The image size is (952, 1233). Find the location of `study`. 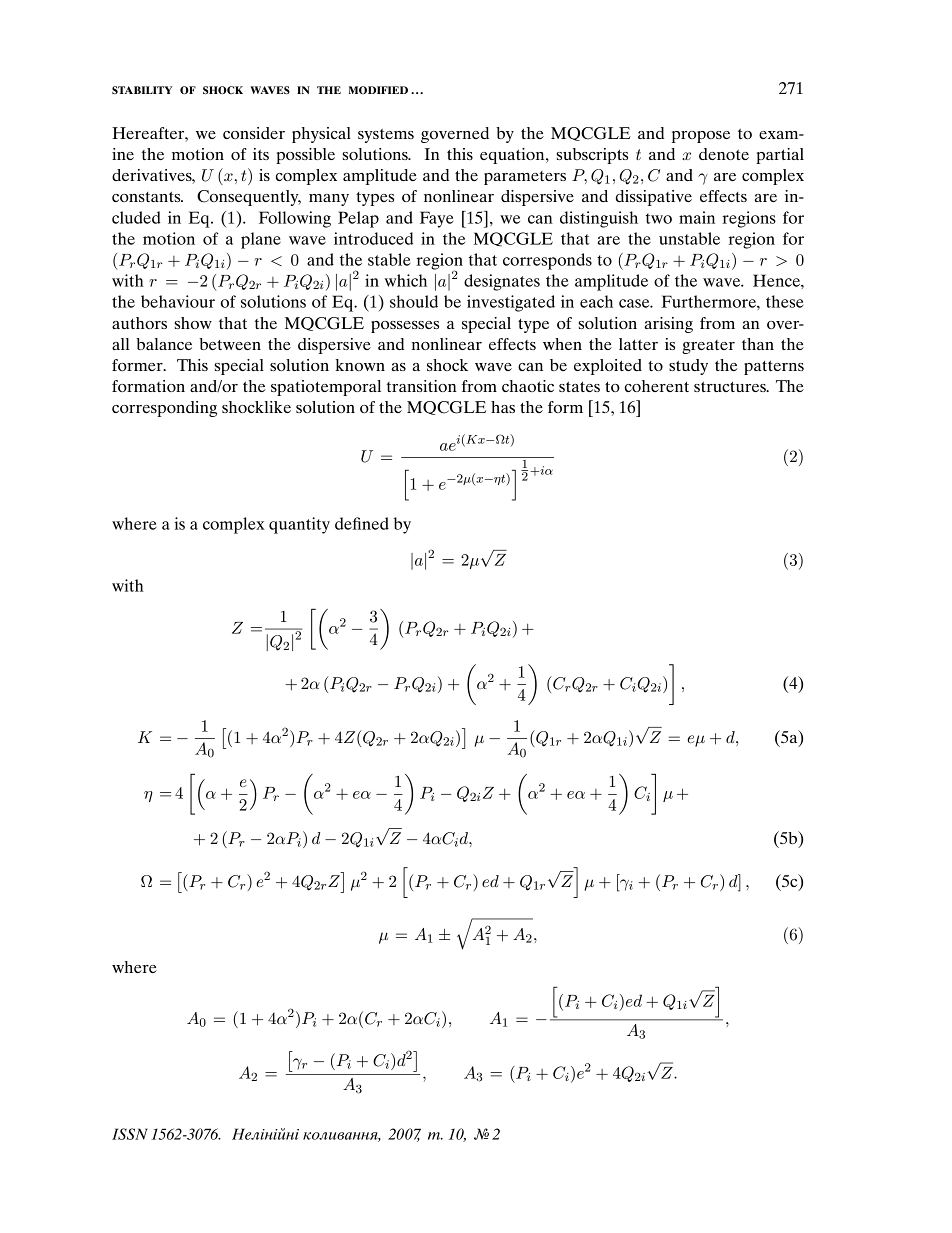

study is located at coordinates (688, 367).
